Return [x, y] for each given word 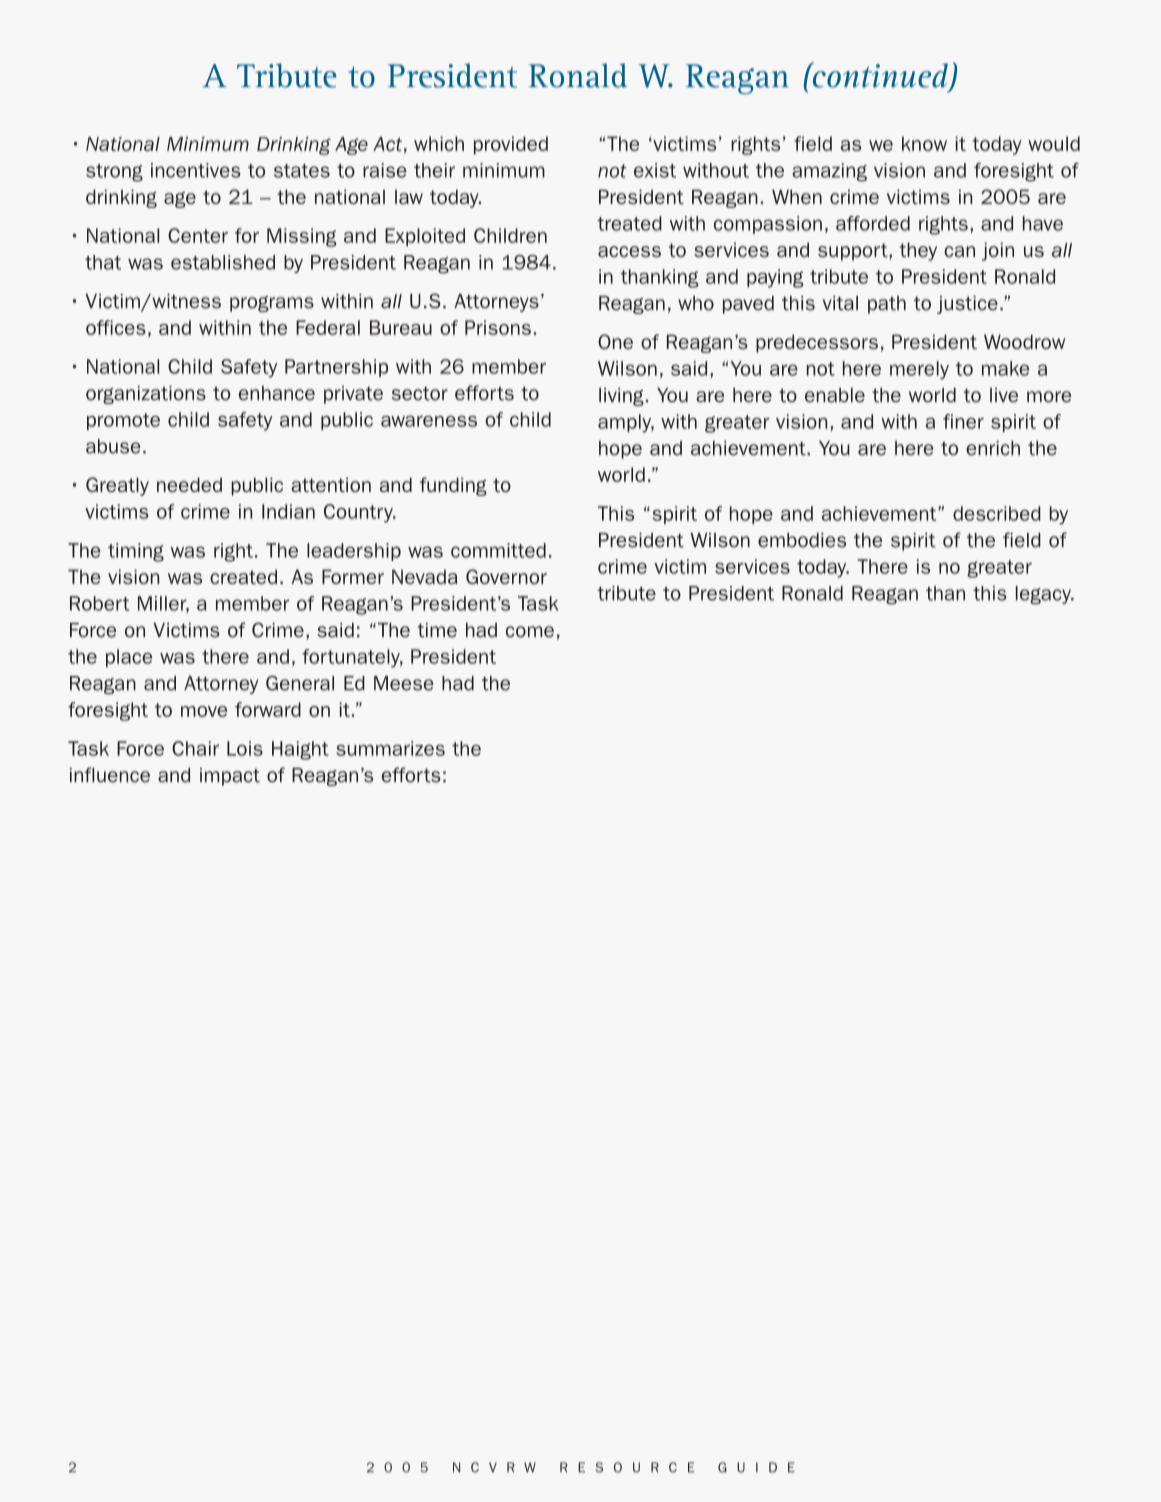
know [924, 143]
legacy [1044, 595]
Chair [195, 748]
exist [655, 170]
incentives [196, 170]
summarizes [390, 748]
